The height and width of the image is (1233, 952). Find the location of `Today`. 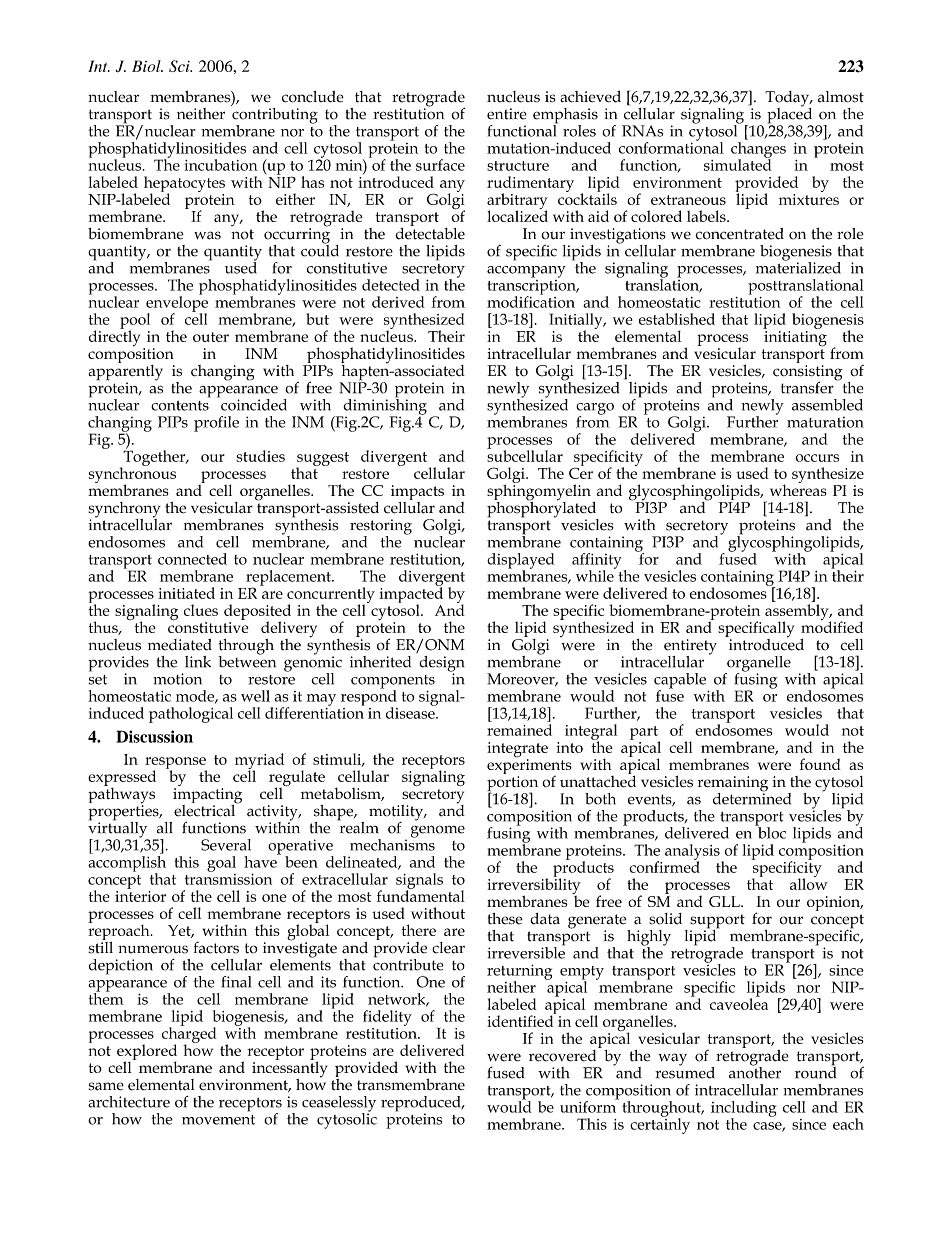

Today is located at coordinates (788, 100).
